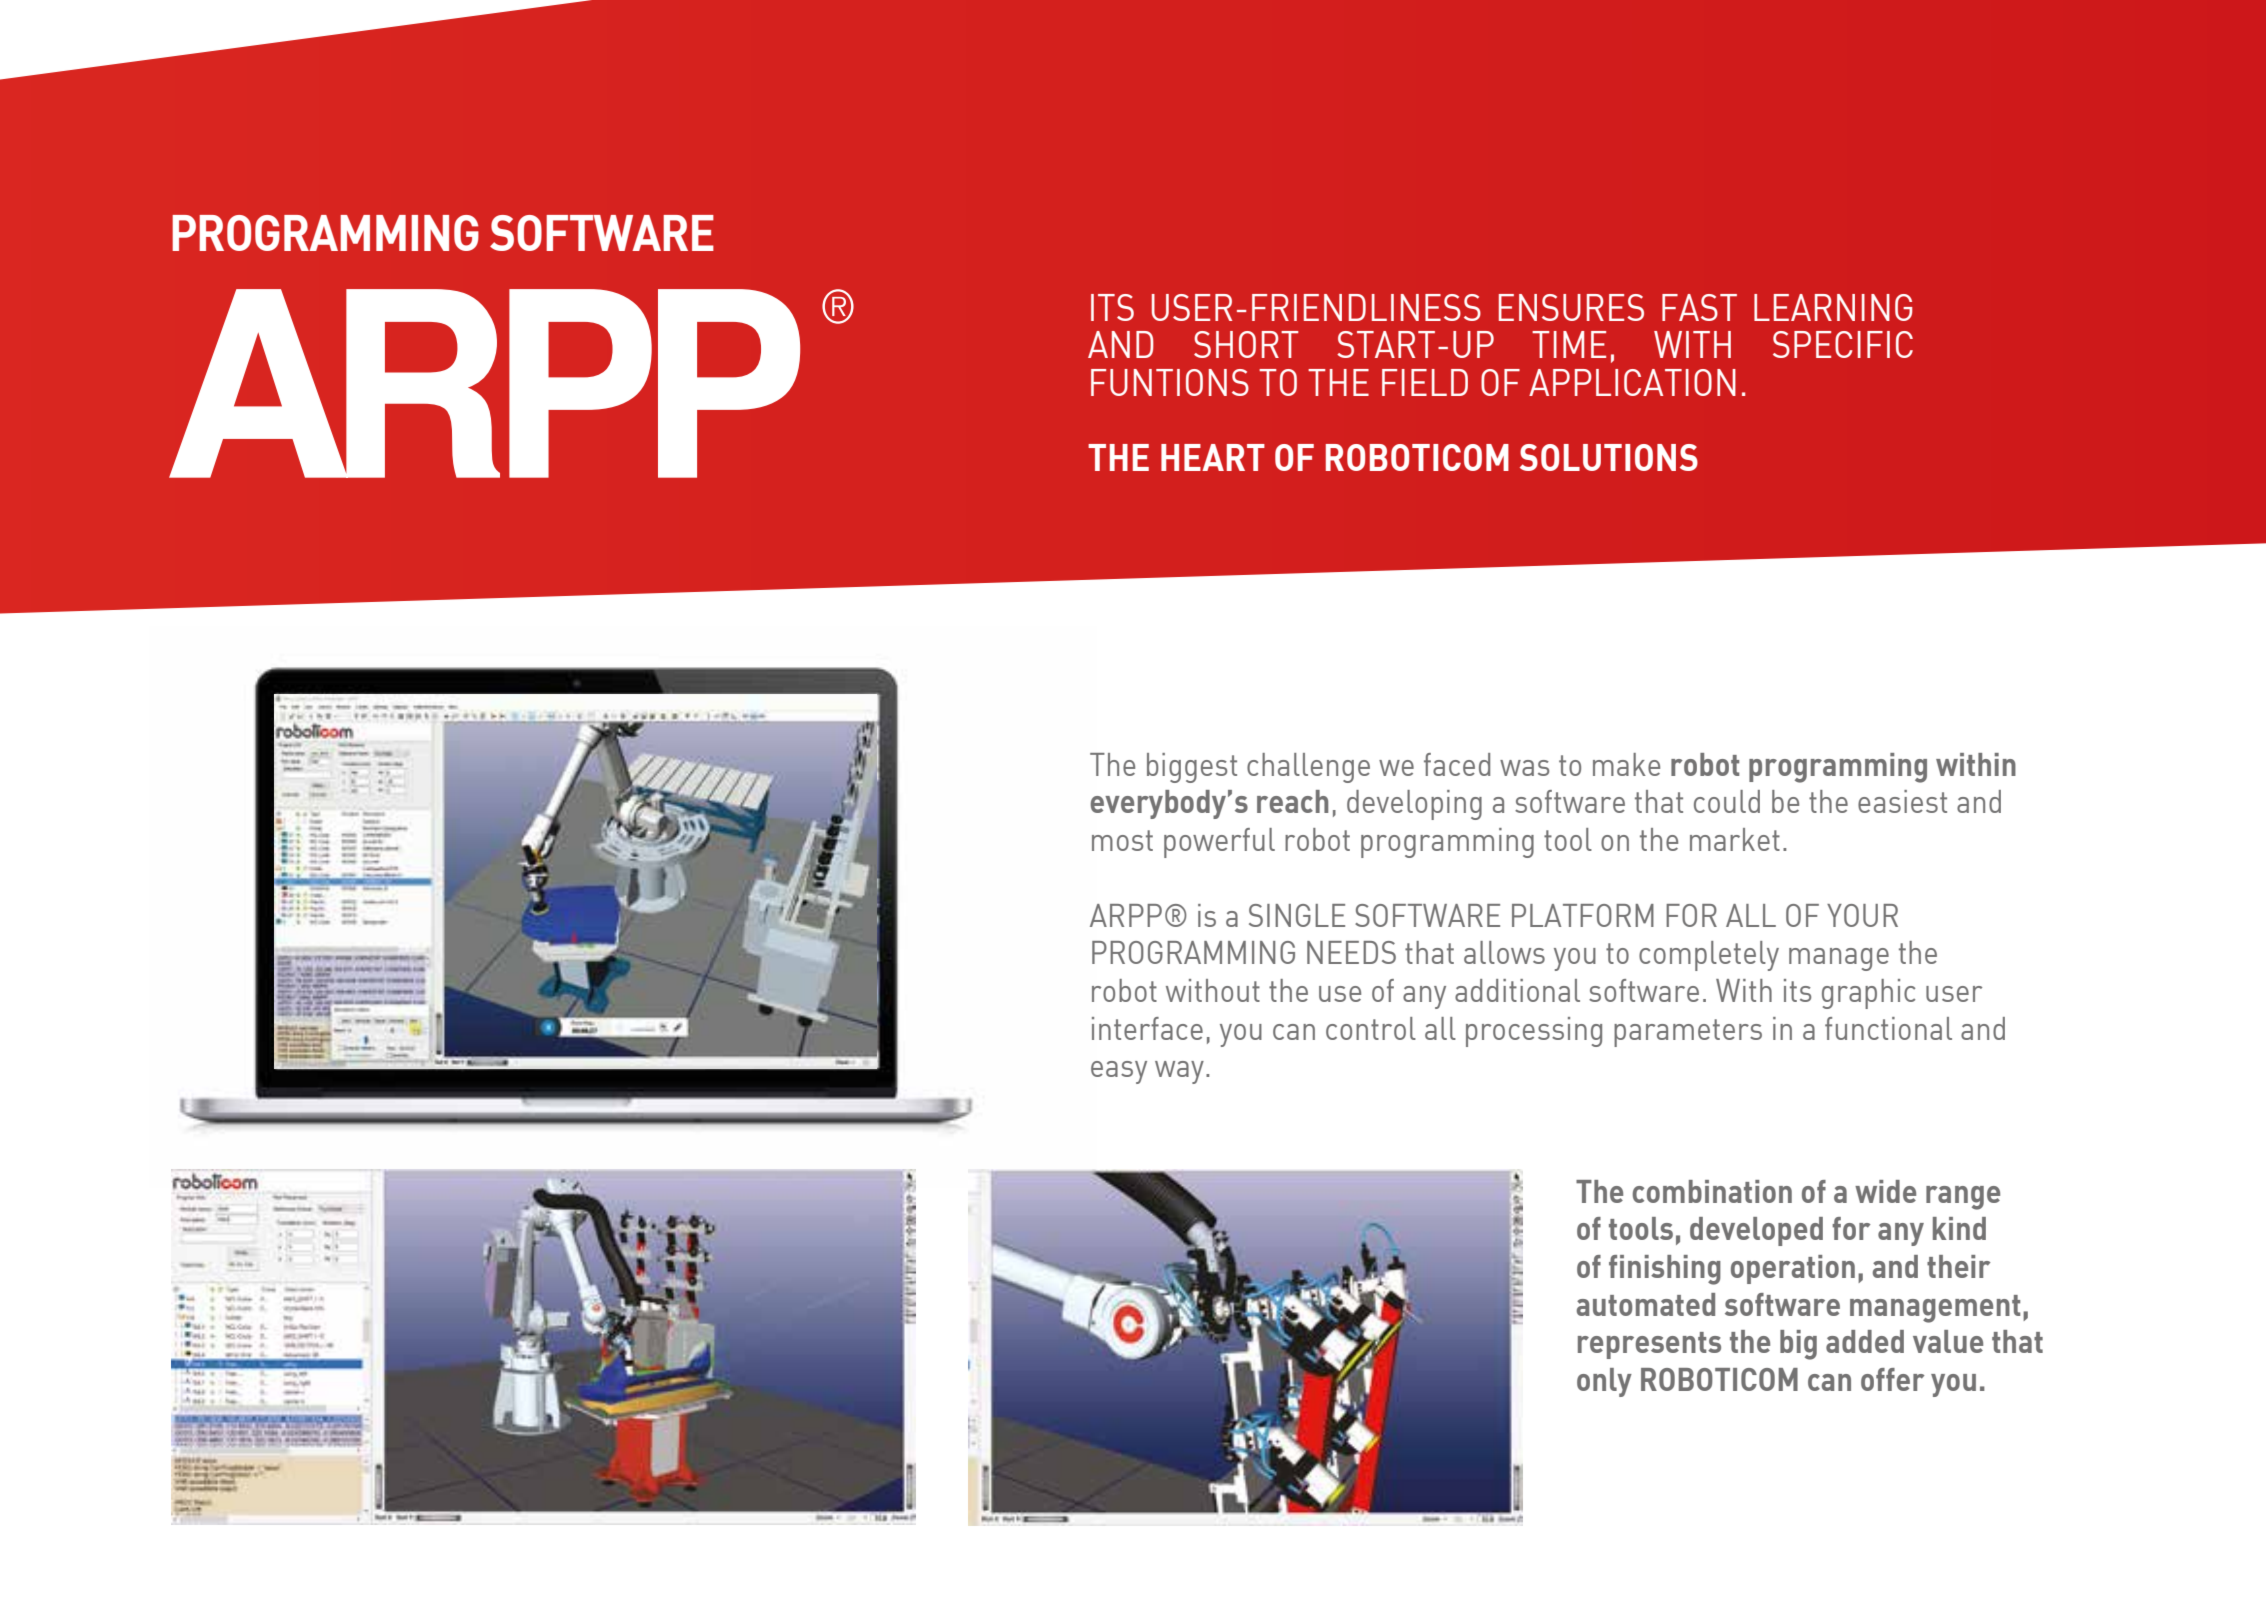  What do you see at coordinates (1583, 915) in the document?
I see `PLATFORM` at bounding box center [1583, 915].
